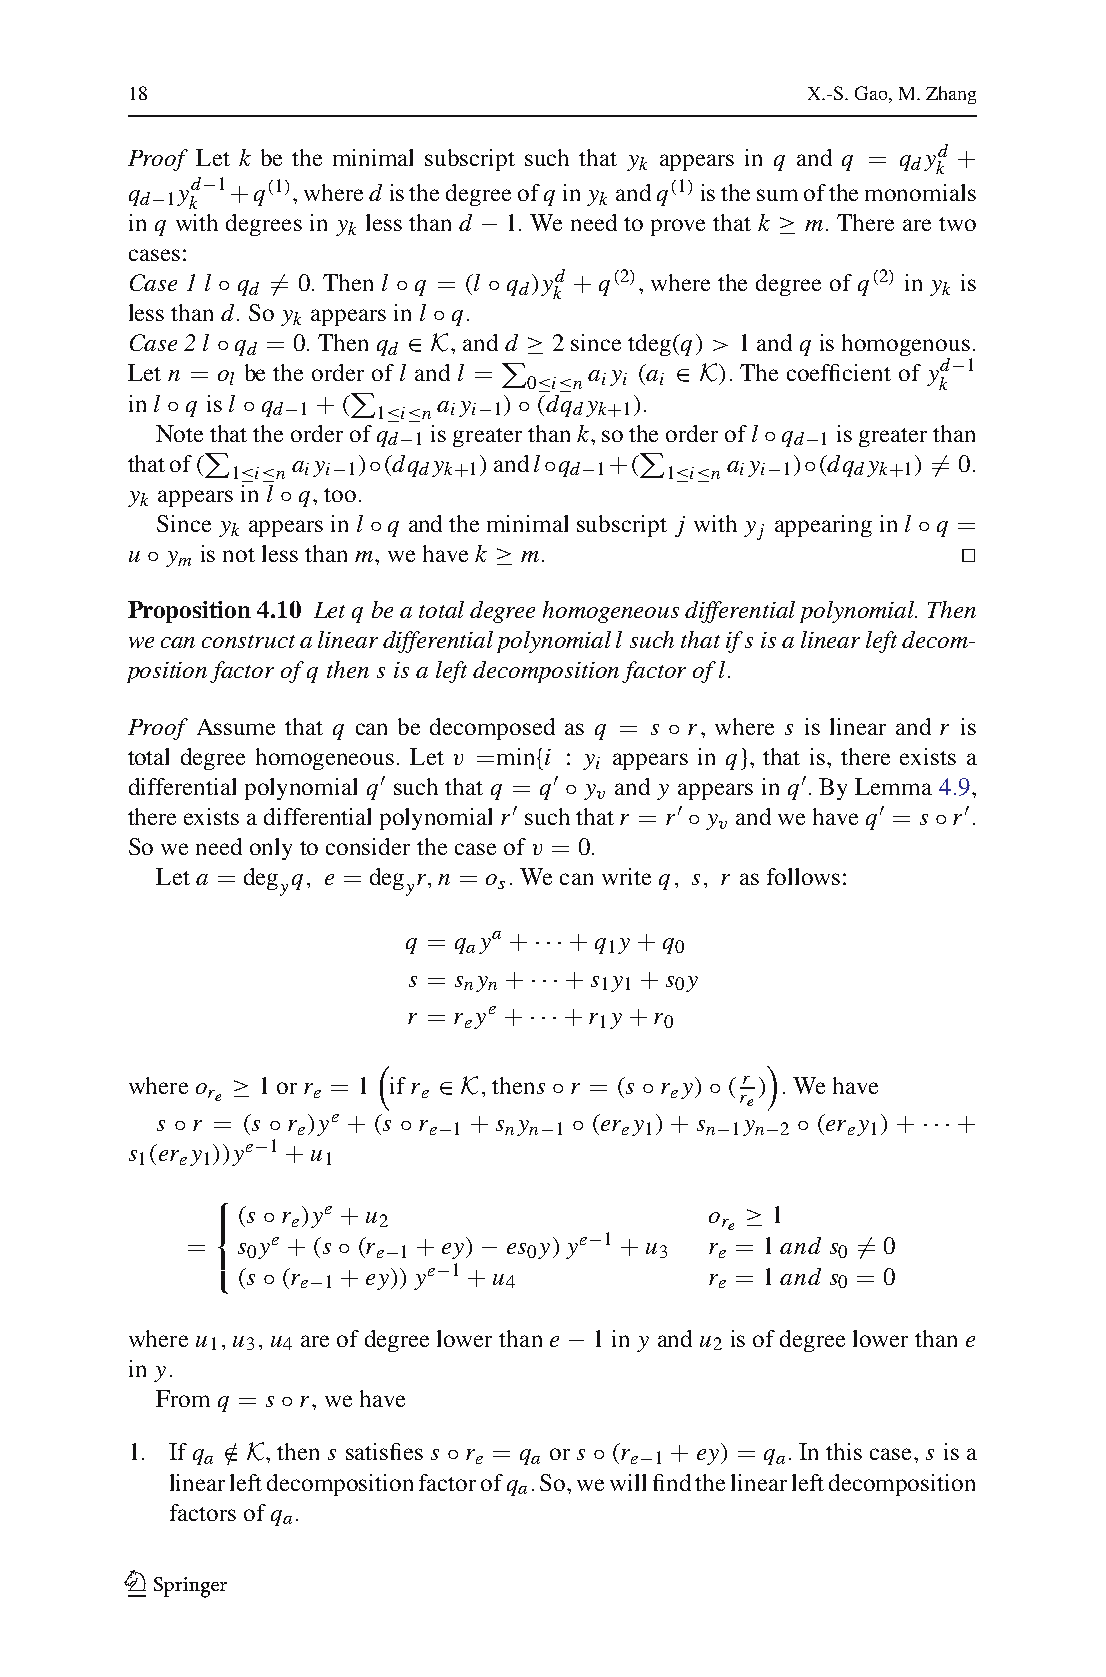  Describe the element at coordinates (678, 227) in the document. I see `prove` at that location.
